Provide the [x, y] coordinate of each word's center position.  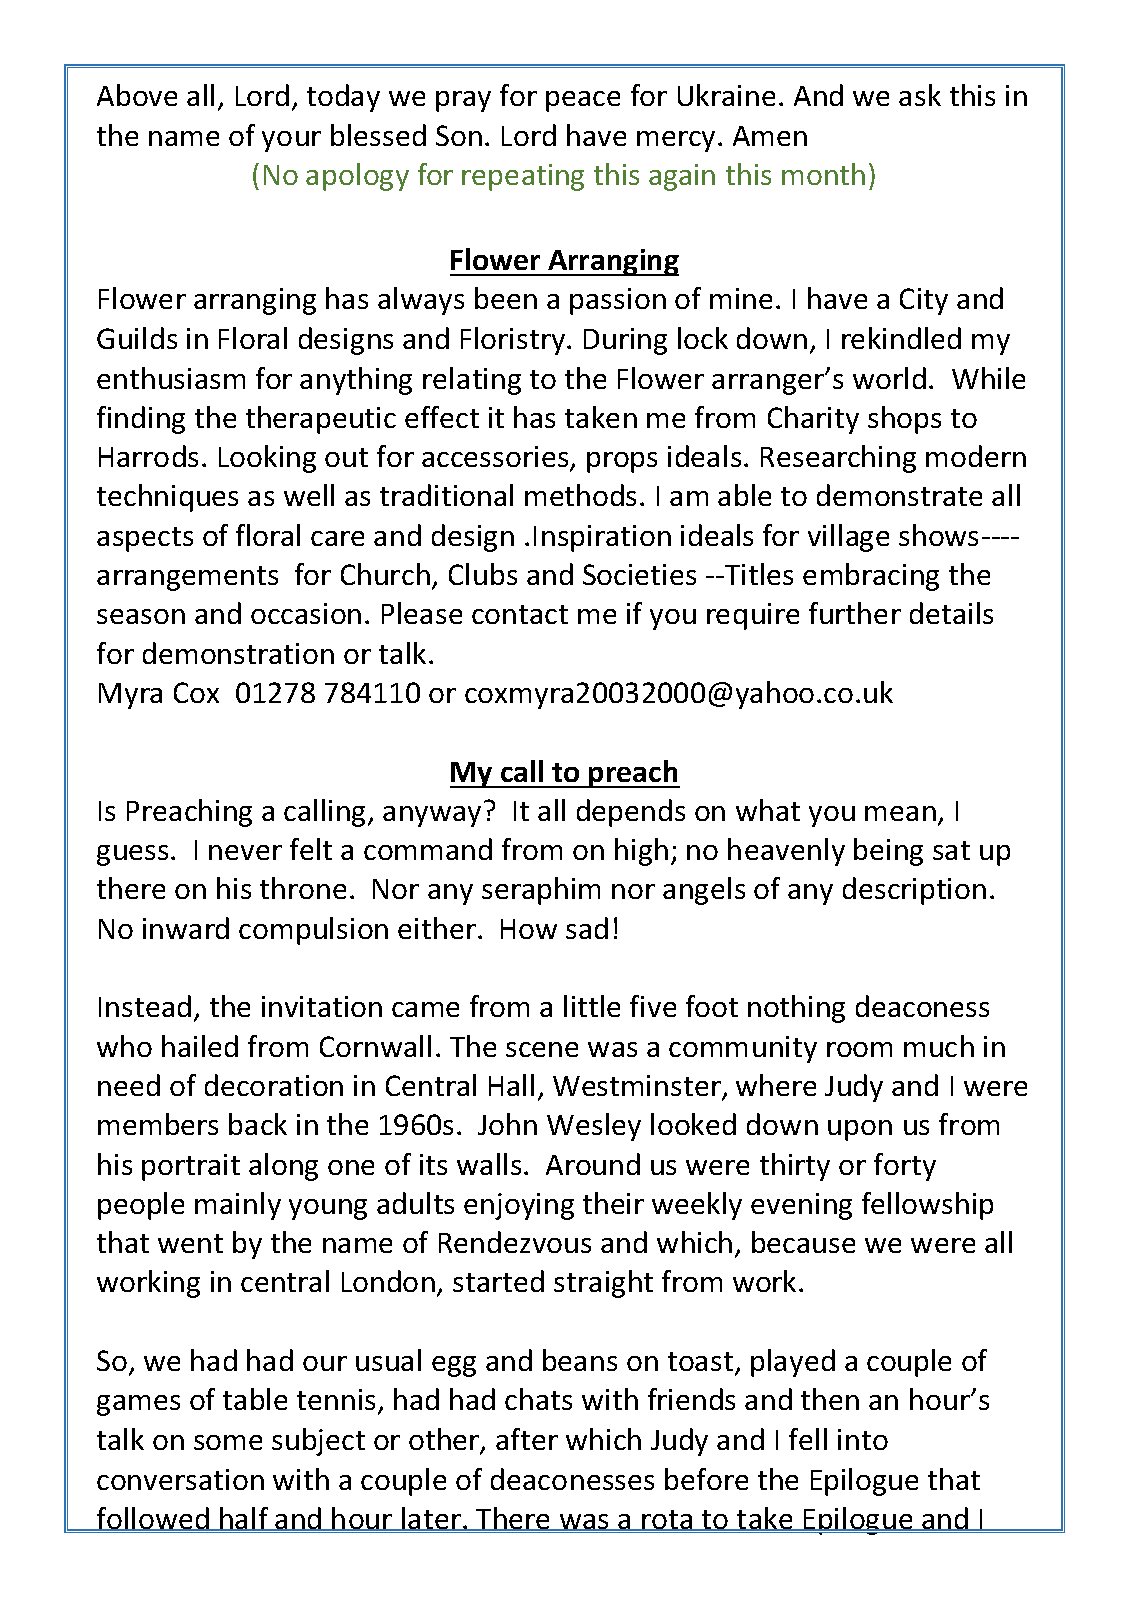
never [245, 852]
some [228, 1442]
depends [631, 813]
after [527, 1439]
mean [900, 813]
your [291, 141]
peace [583, 101]
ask [920, 95]
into [863, 1439]
